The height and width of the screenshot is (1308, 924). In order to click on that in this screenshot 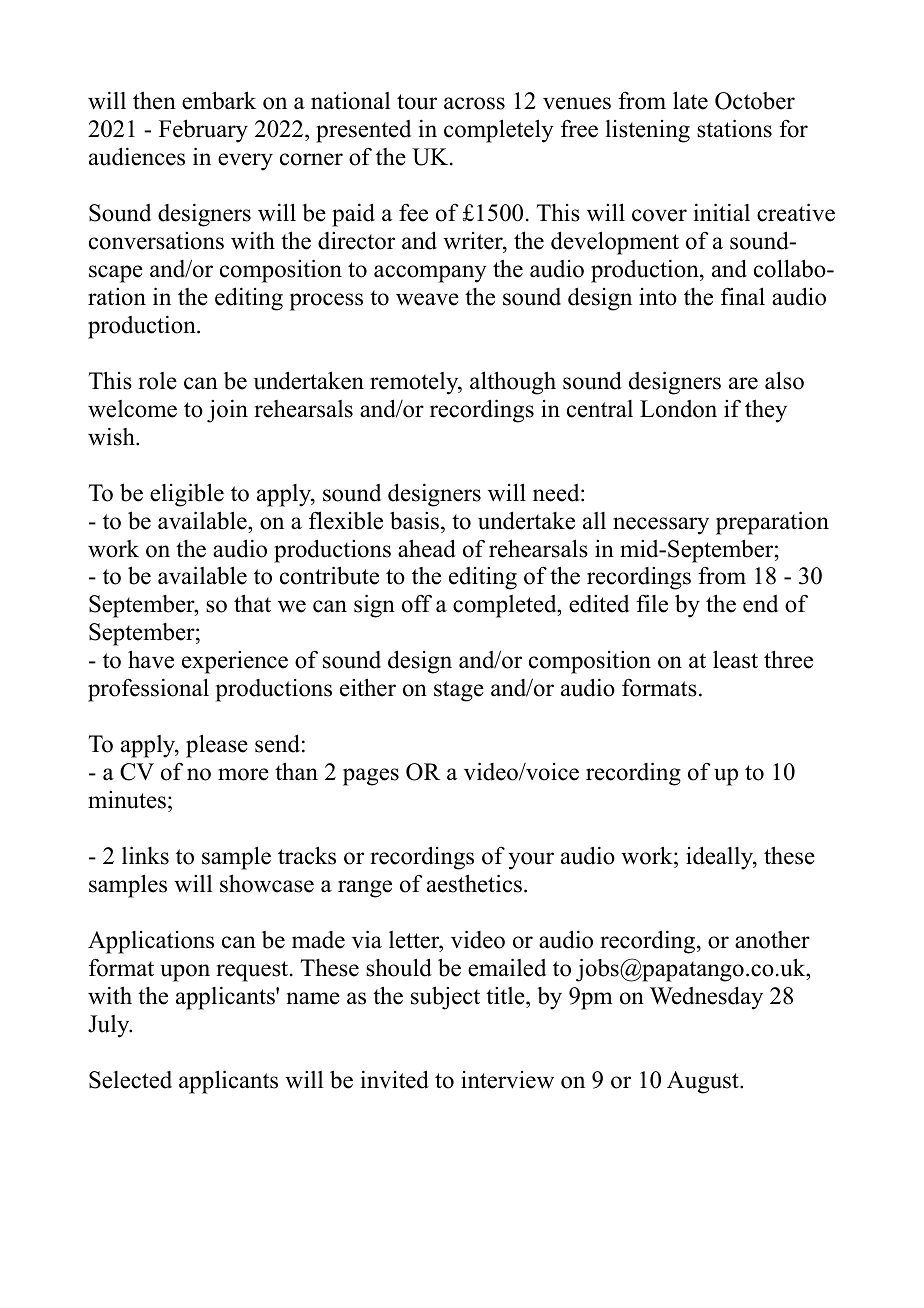, I will do `click(252, 603)`.
